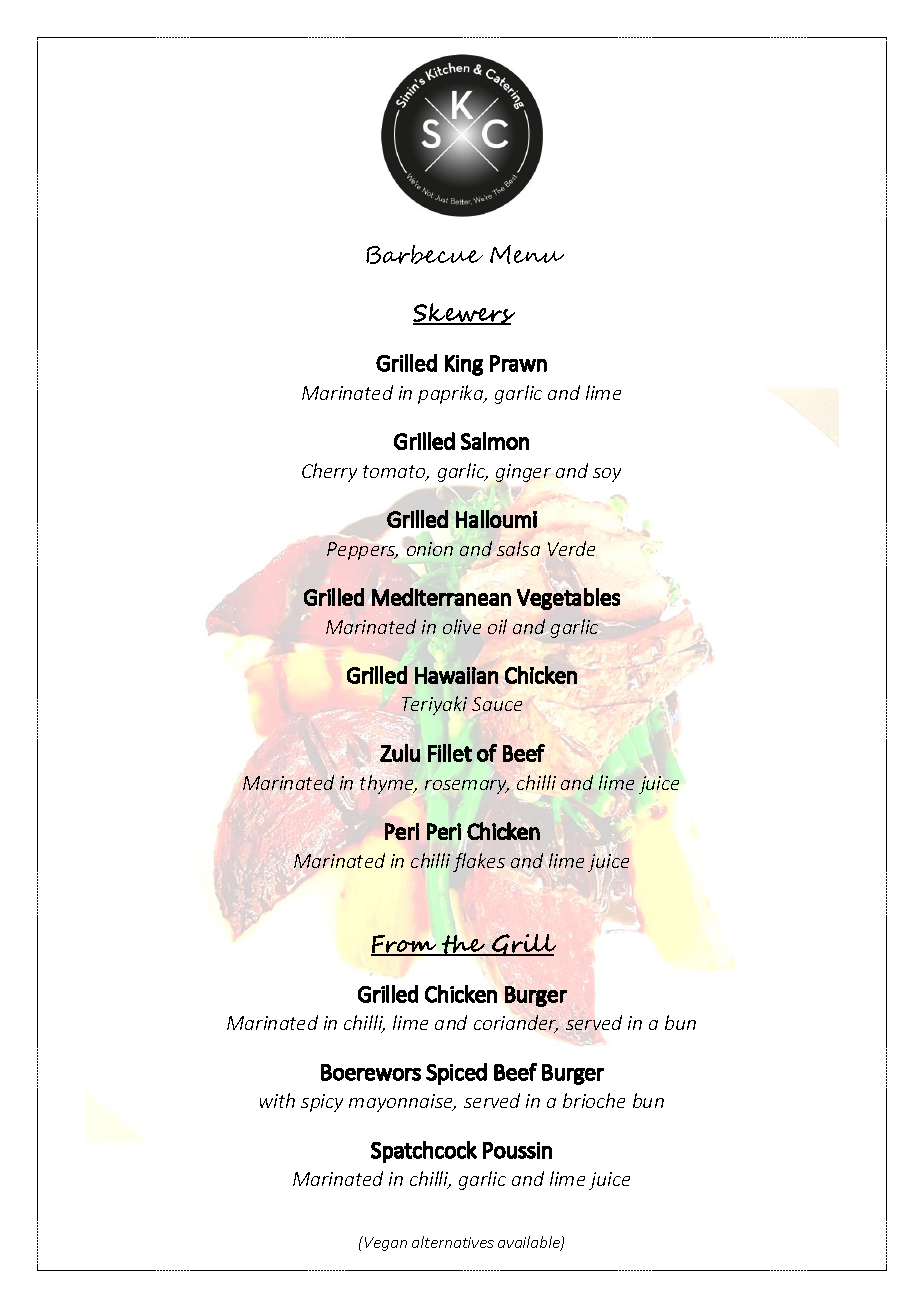 The image size is (924, 1308). Describe the element at coordinates (527, 254) in the screenshot. I see `Menu` at that location.
